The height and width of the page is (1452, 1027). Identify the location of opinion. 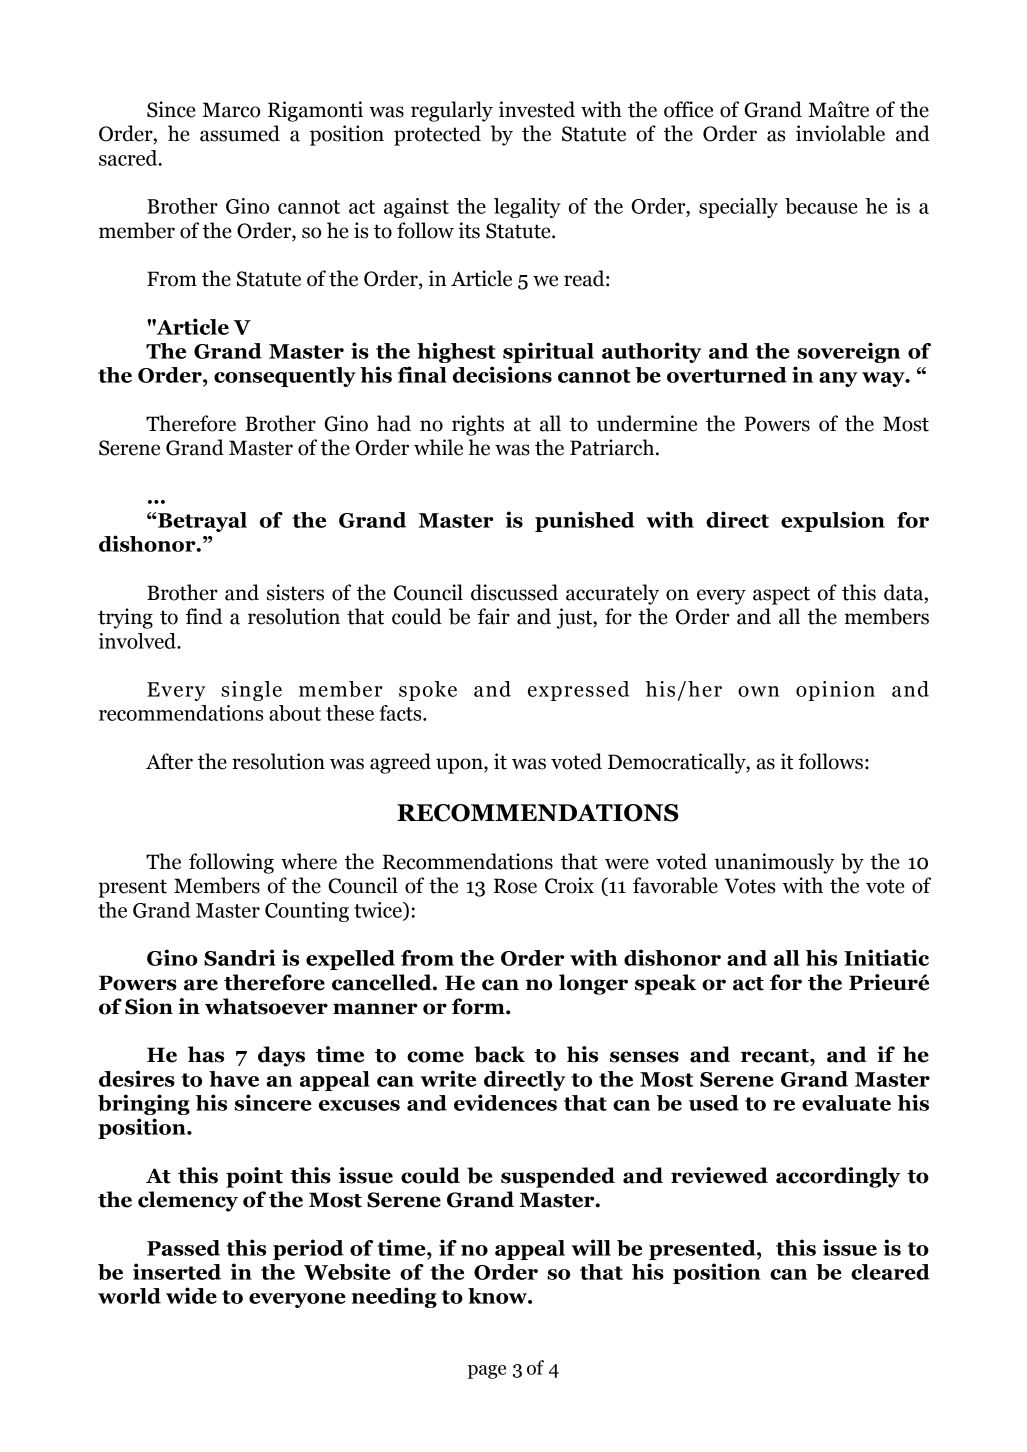
(835, 691).
